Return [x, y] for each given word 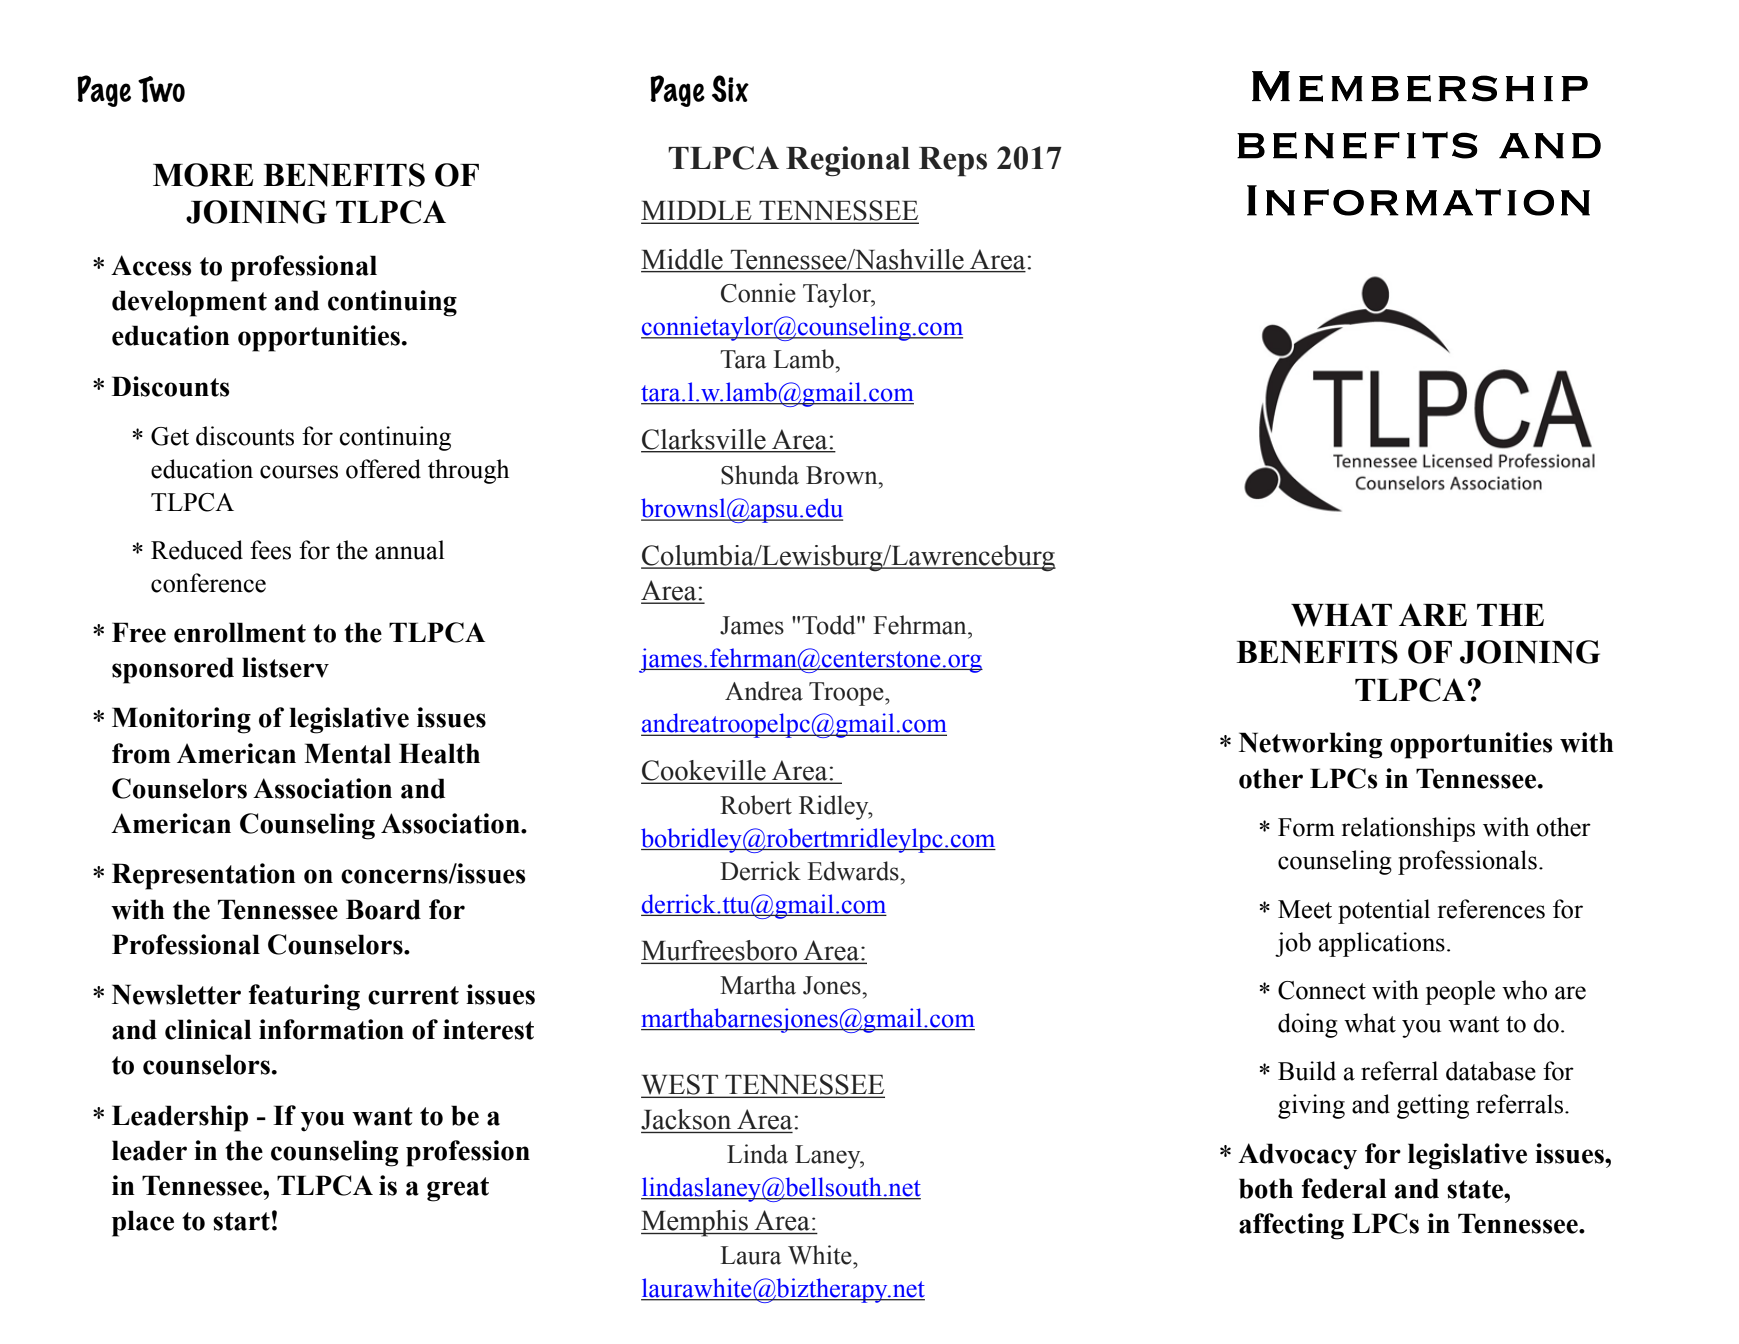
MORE [203, 175]
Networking [1310, 745]
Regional [848, 161]
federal [1344, 1188]
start [241, 1221]
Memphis [695, 1223]
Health [439, 753]
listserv [285, 667]
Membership [1420, 86]
